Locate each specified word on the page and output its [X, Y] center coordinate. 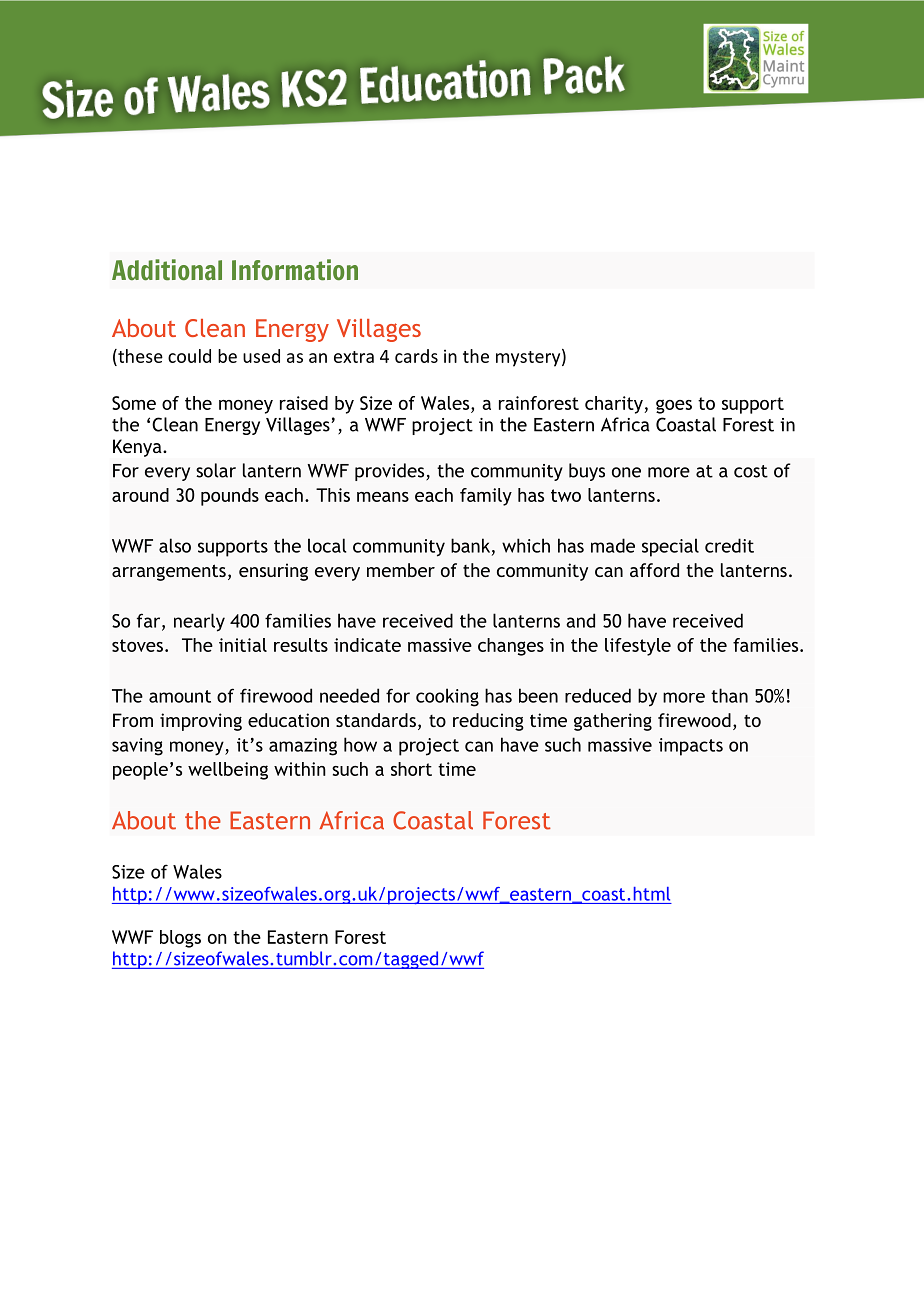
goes [674, 406]
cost [751, 471]
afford [654, 570]
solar [216, 470]
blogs [180, 939]
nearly [199, 622]
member [401, 570]
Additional [167, 269]
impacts [691, 747]
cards [416, 356]
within [300, 769]
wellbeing [228, 771]
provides [391, 472]
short [411, 769]
